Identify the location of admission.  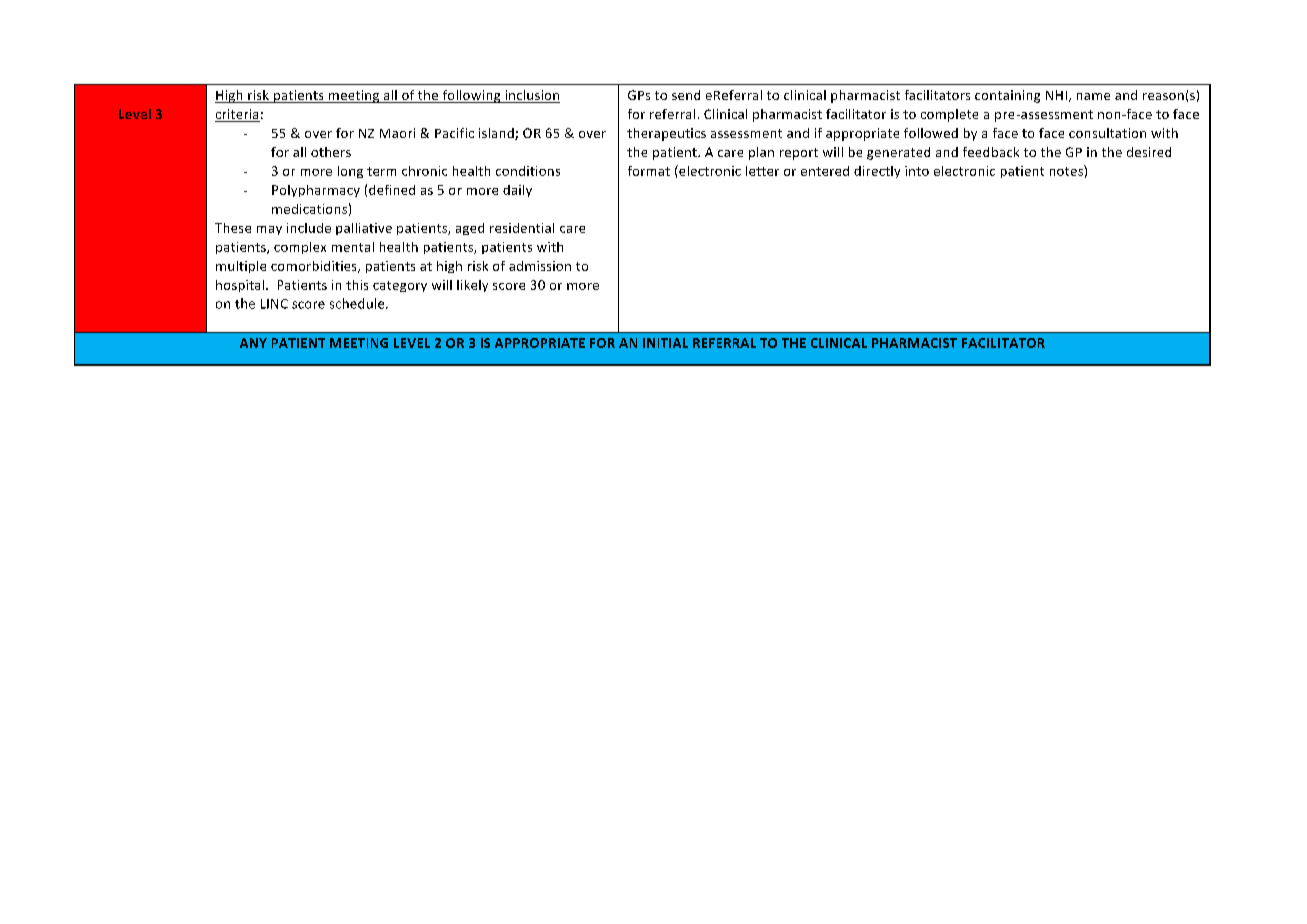
(540, 266).
